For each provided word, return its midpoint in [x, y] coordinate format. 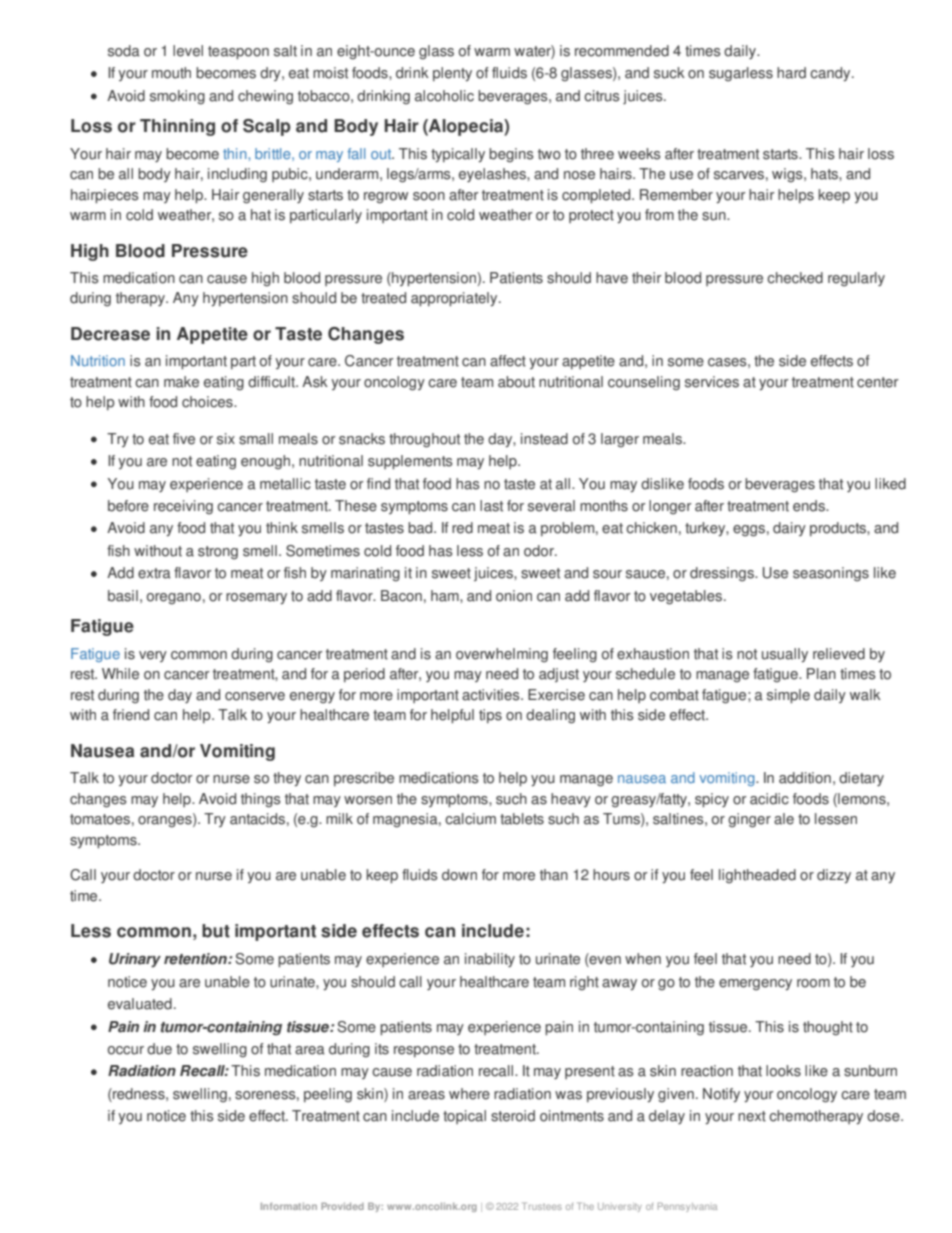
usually [785, 655]
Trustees [542, 1206]
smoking [177, 97]
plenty [452, 74]
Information [289, 1206]
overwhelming [502, 655]
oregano [174, 599]
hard [791, 73]
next [752, 1116]
